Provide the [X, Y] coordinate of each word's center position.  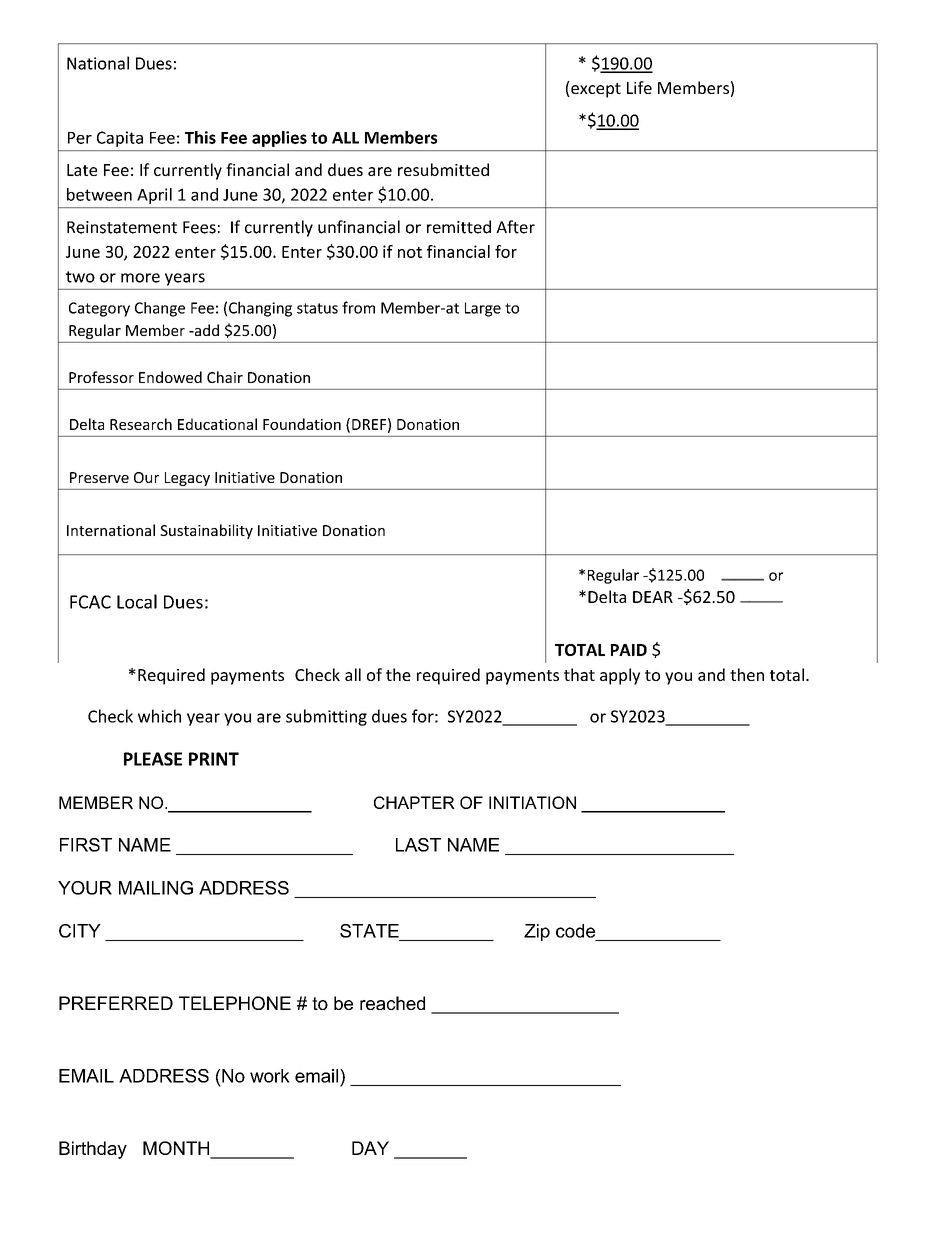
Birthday [93, 1150]
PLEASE [153, 759]
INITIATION [532, 802]
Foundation [302, 424]
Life [639, 87]
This [200, 137]
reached [392, 1003]
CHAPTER [414, 802]
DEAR [653, 597]
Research [141, 424]
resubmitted [443, 169]
